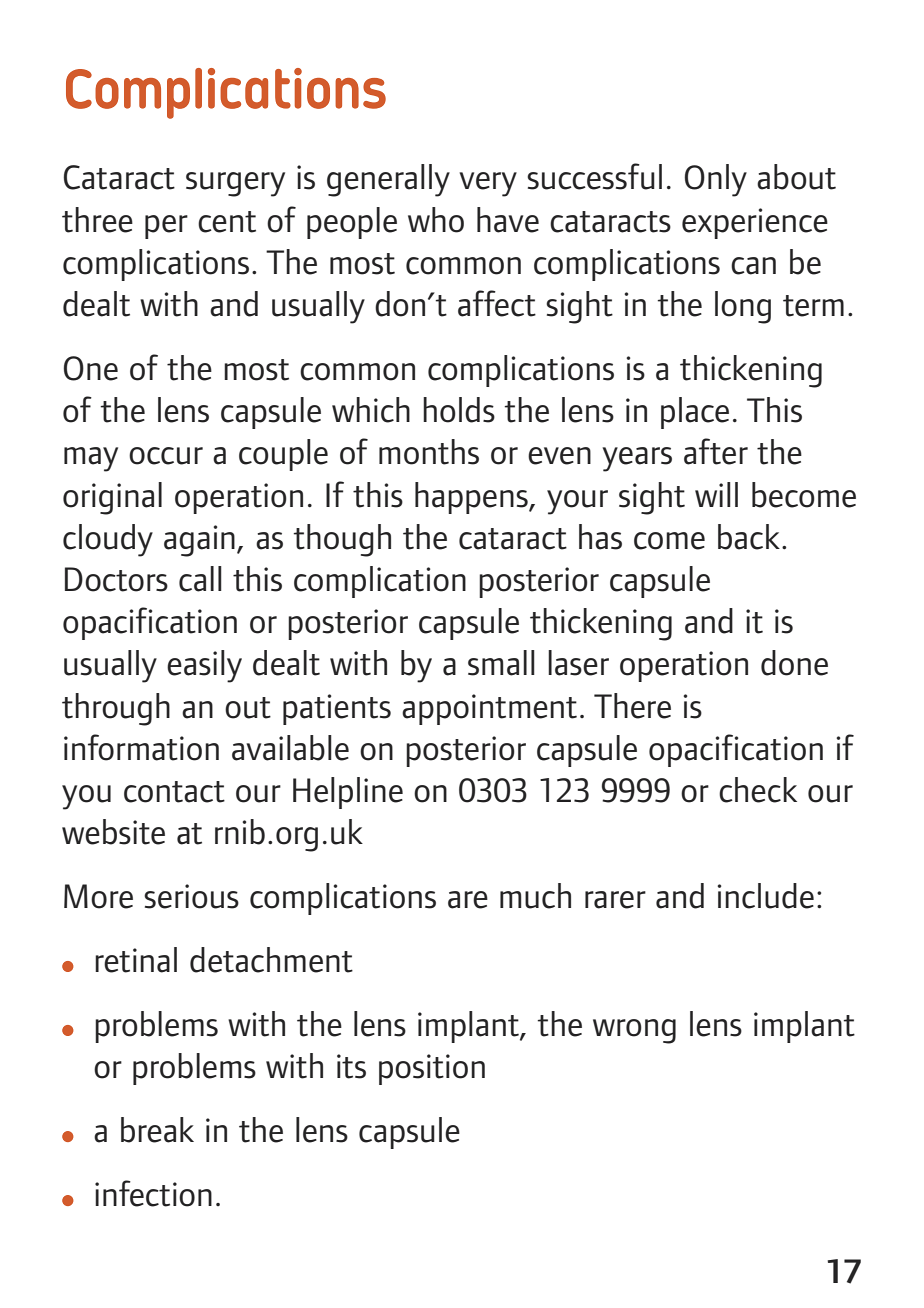  Describe the element at coordinates (634, 1031) in the screenshot. I see `wrong` at that location.
